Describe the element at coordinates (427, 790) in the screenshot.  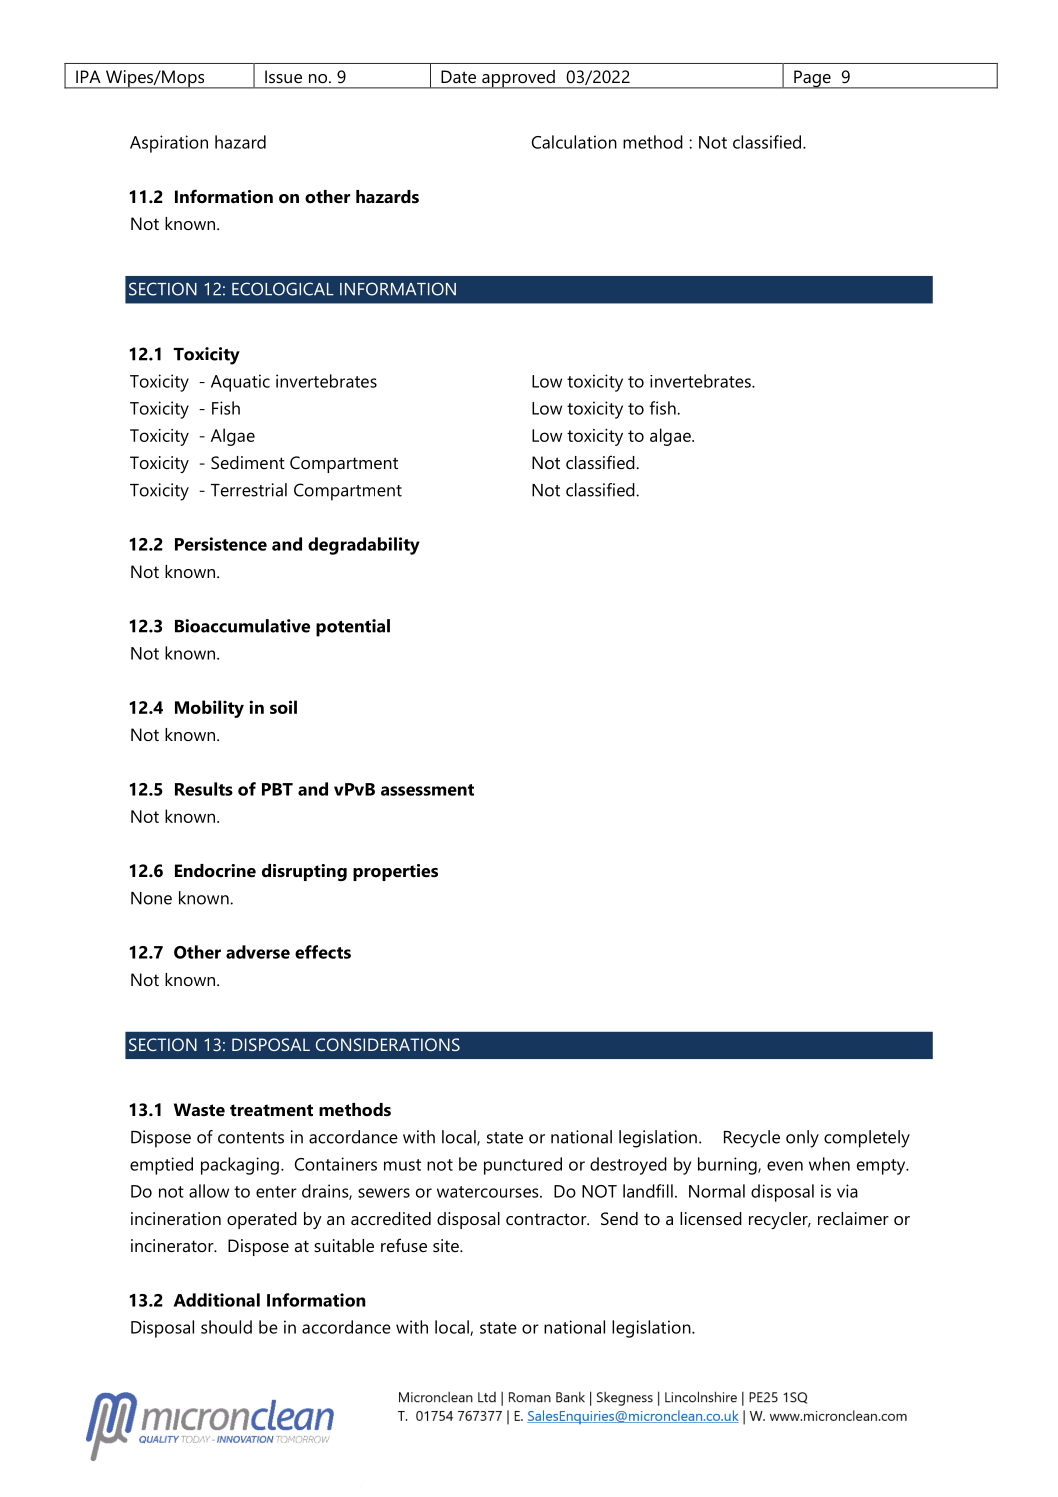
I see `assessment` at that location.
